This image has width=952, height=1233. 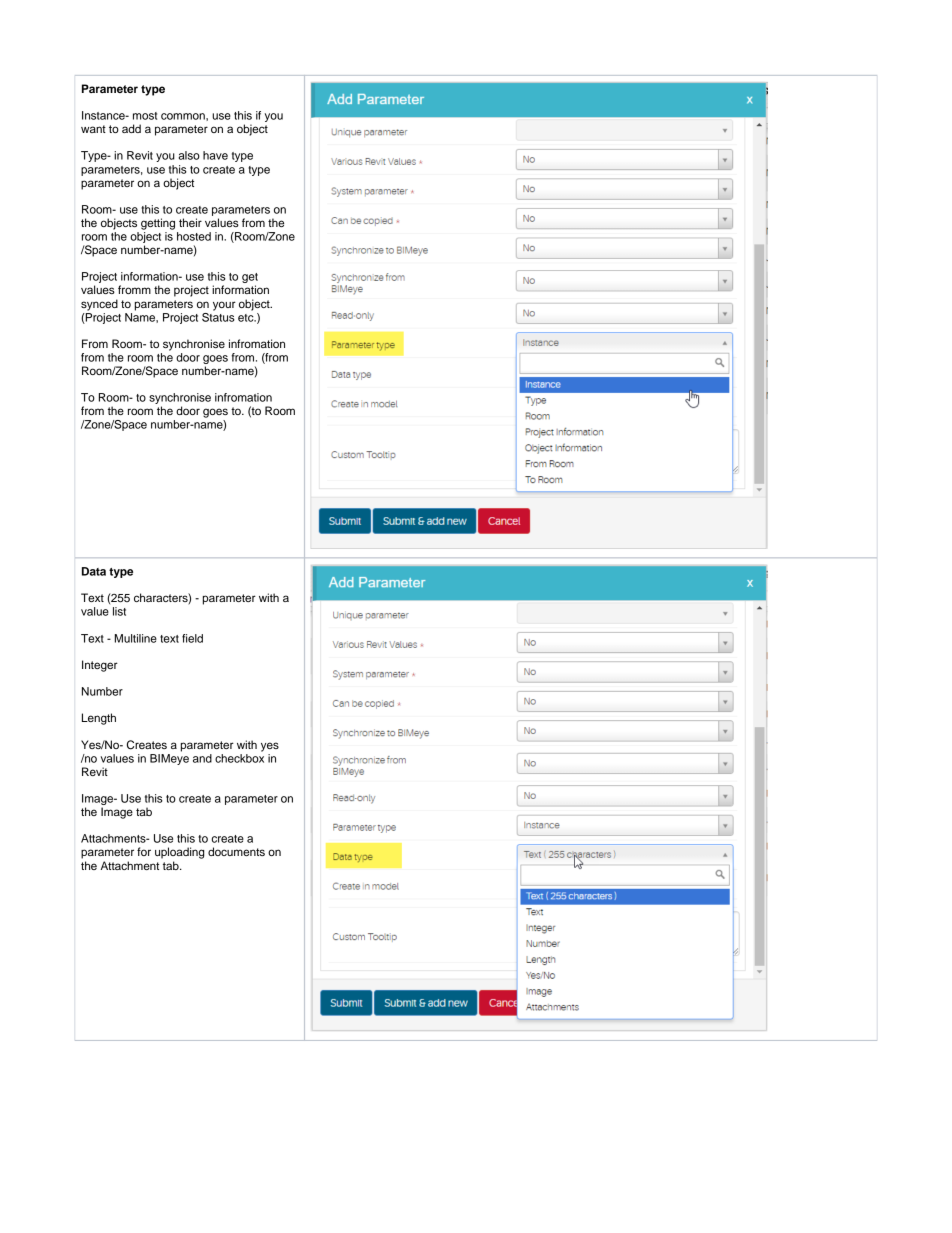 I want to click on getting, so click(x=158, y=224).
